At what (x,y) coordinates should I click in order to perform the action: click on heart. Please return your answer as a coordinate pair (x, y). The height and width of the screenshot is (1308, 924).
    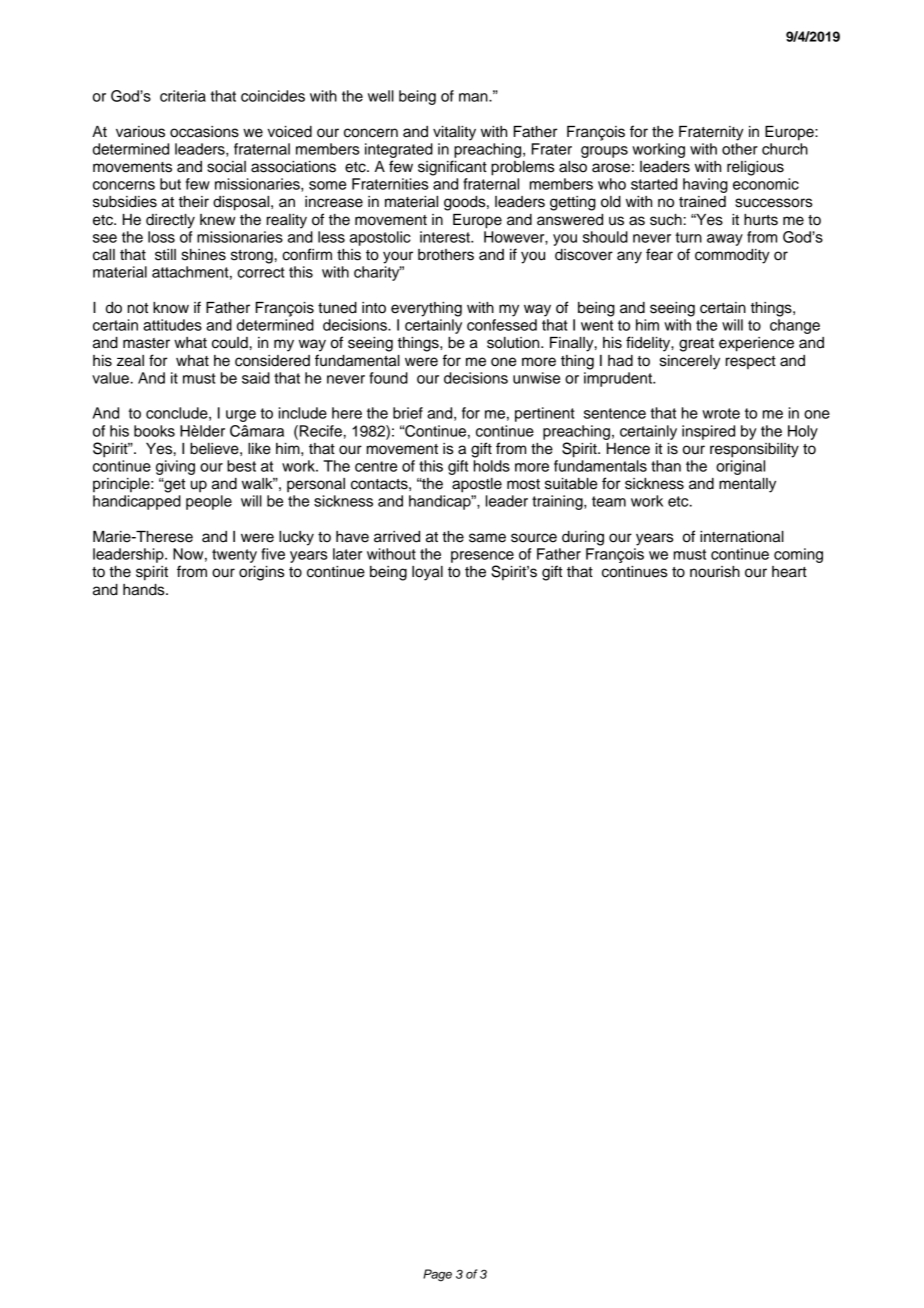
    Looking at the image, I should click on (789, 572).
